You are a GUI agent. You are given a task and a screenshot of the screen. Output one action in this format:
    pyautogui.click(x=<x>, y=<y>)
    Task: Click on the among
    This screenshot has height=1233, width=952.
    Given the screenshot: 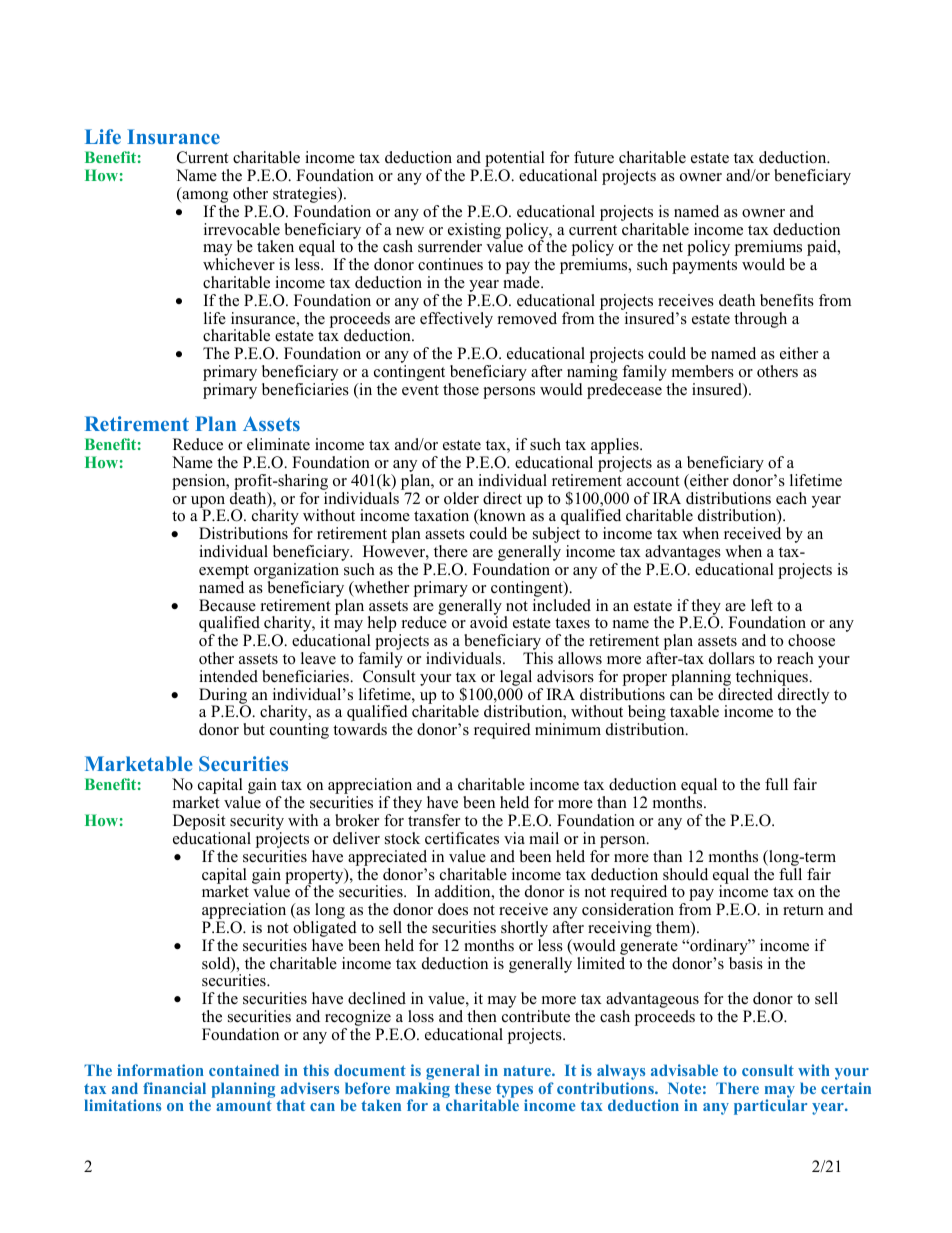 What is the action you would take?
    pyautogui.click(x=204, y=197)
